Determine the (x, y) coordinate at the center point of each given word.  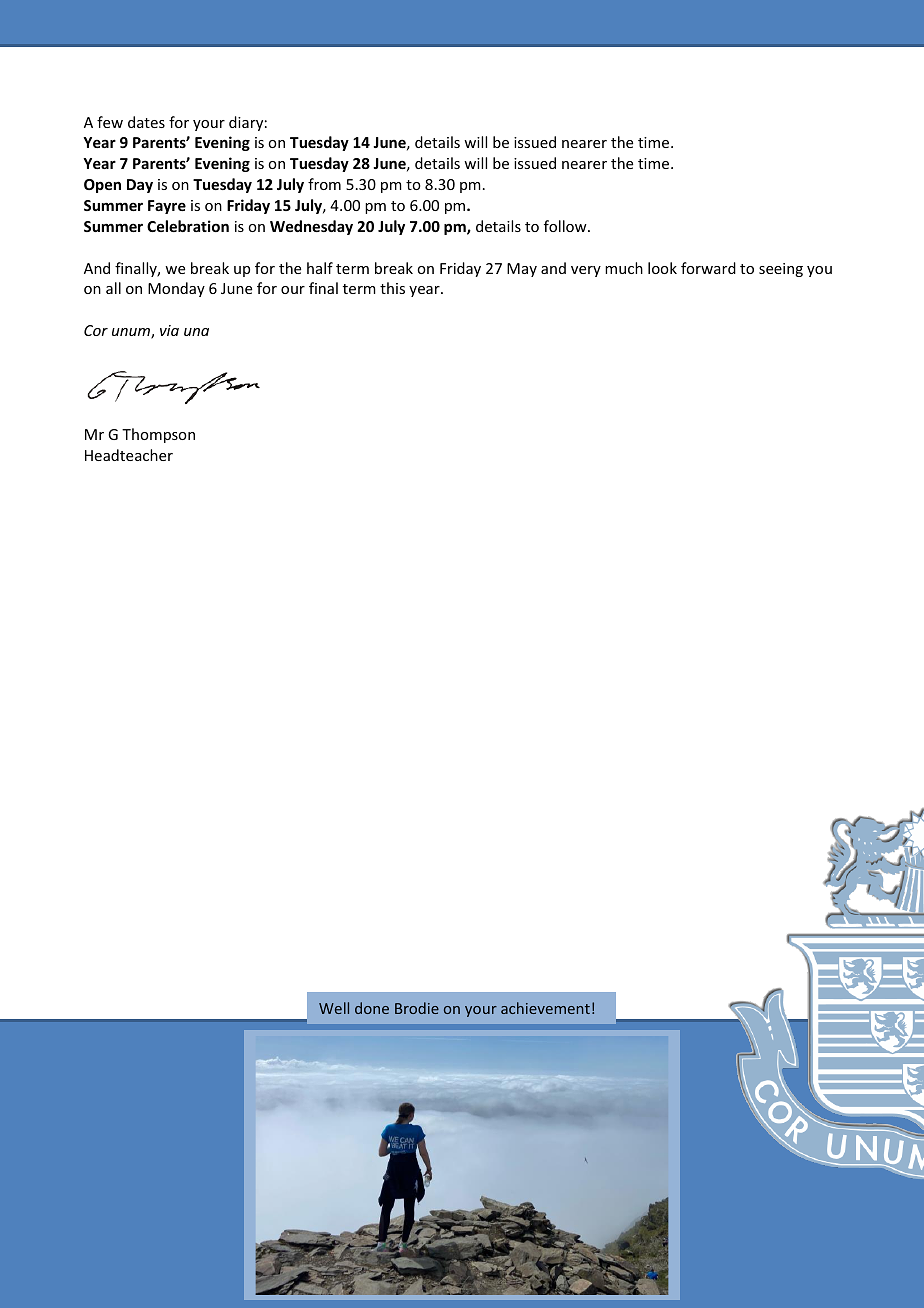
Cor (96, 330)
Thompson (158, 435)
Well (334, 1008)
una (196, 332)
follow (566, 226)
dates (146, 122)
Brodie (417, 1008)
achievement (545, 1008)
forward (708, 268)
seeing (781, 270)
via (169, 330)
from (324, 184)
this (392, 288)
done (372, 1008)
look (662, 268)
